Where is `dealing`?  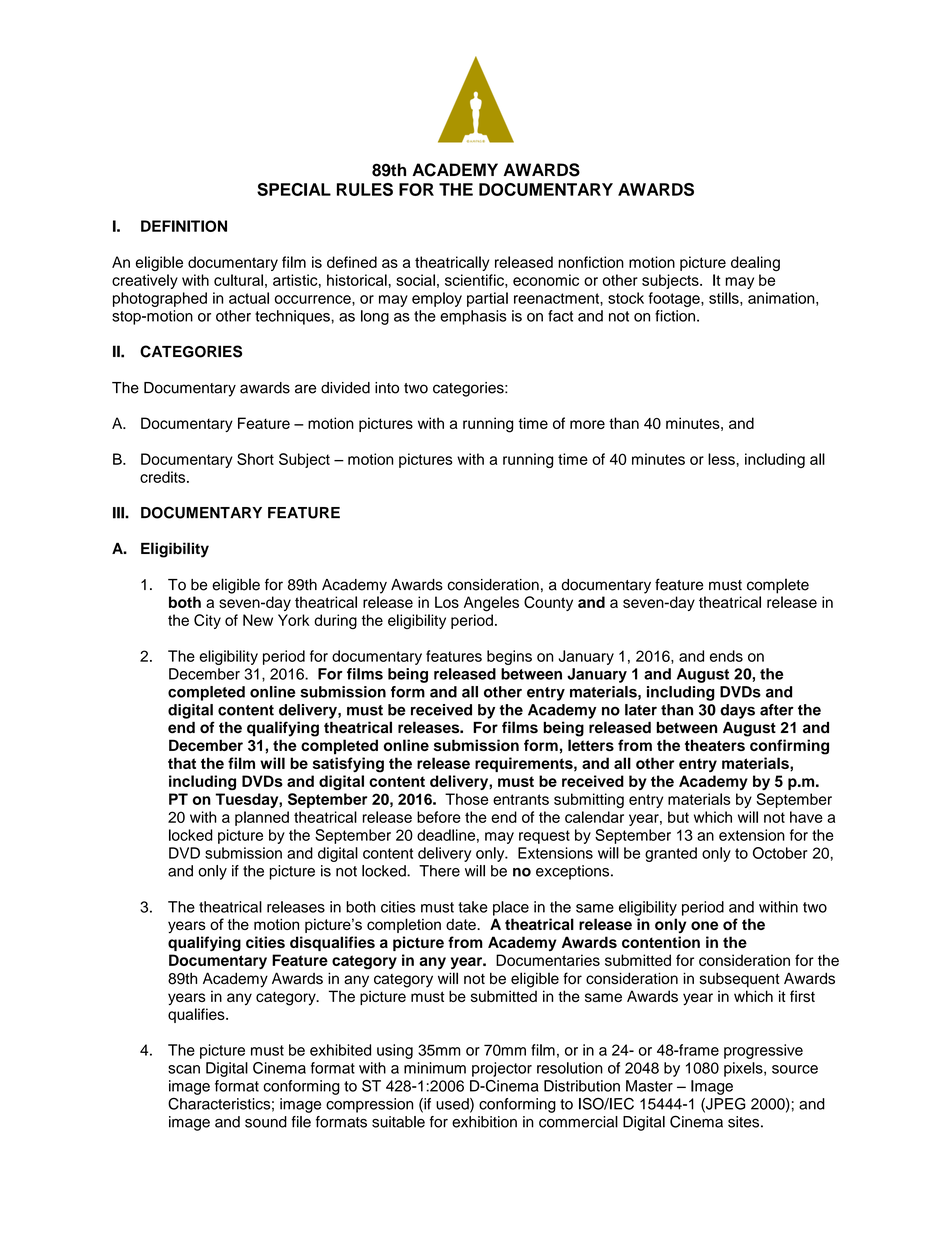
dealing is located at coordinates (755, 264).
